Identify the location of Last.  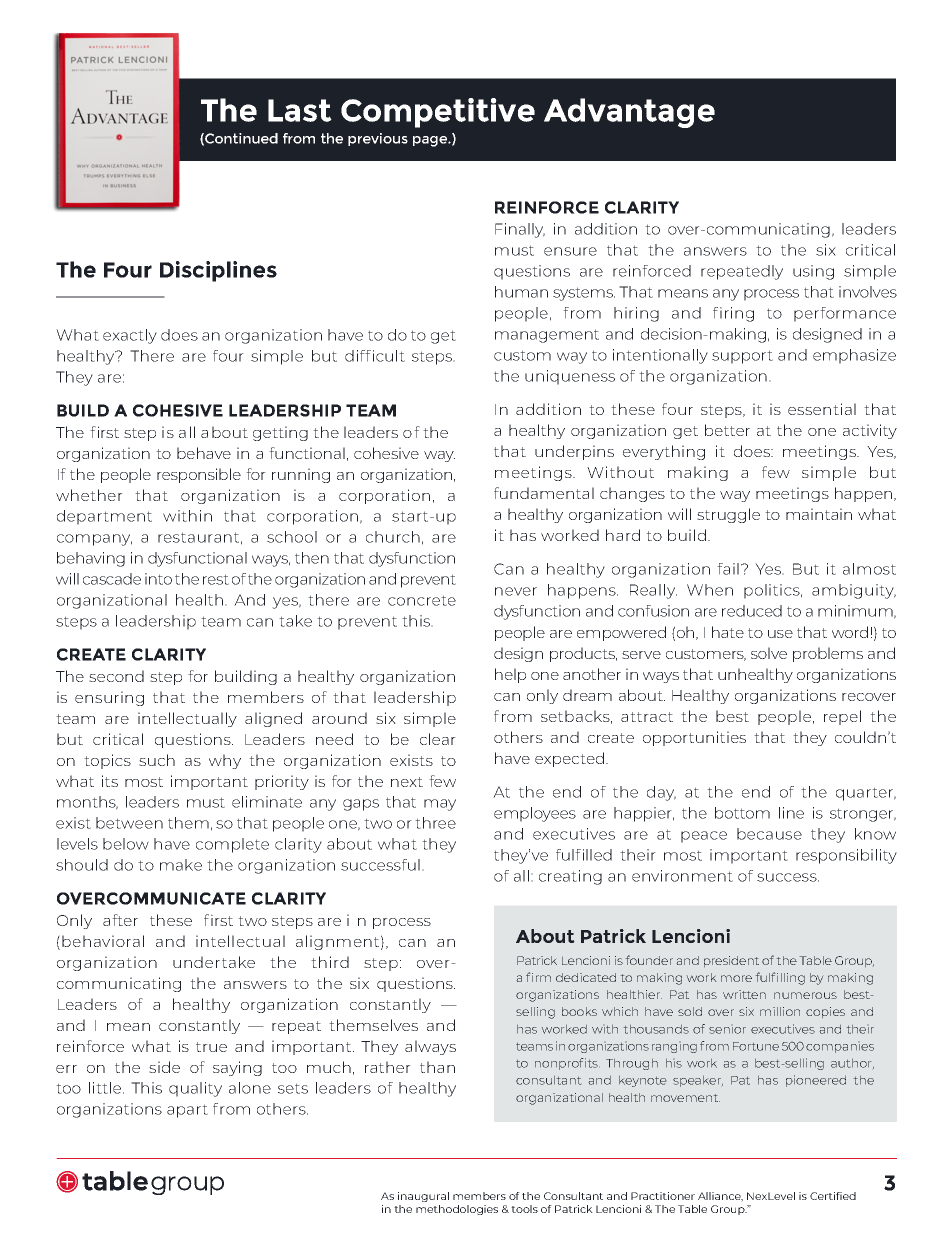
(300, 110).
